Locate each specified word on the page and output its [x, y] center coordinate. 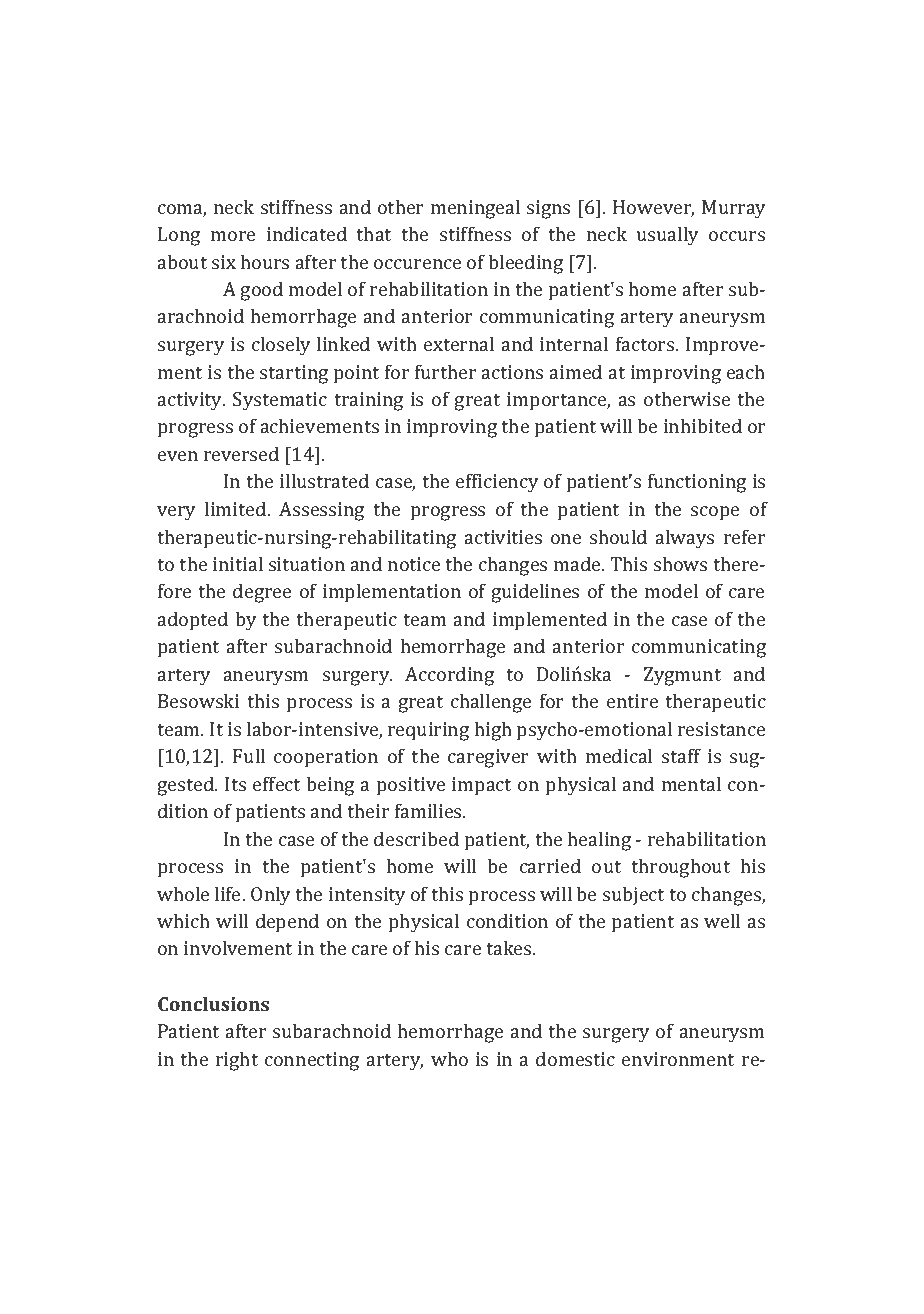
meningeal [475, 209]
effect [276, 783]
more [233, 236]
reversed [241, 453]
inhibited [703, 425]
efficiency [497, 483]
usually [667, 236]
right [237, 1061]
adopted [193, 621]
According [449, 676]
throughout [680, 868]
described [416, 838]
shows [680, 563]
